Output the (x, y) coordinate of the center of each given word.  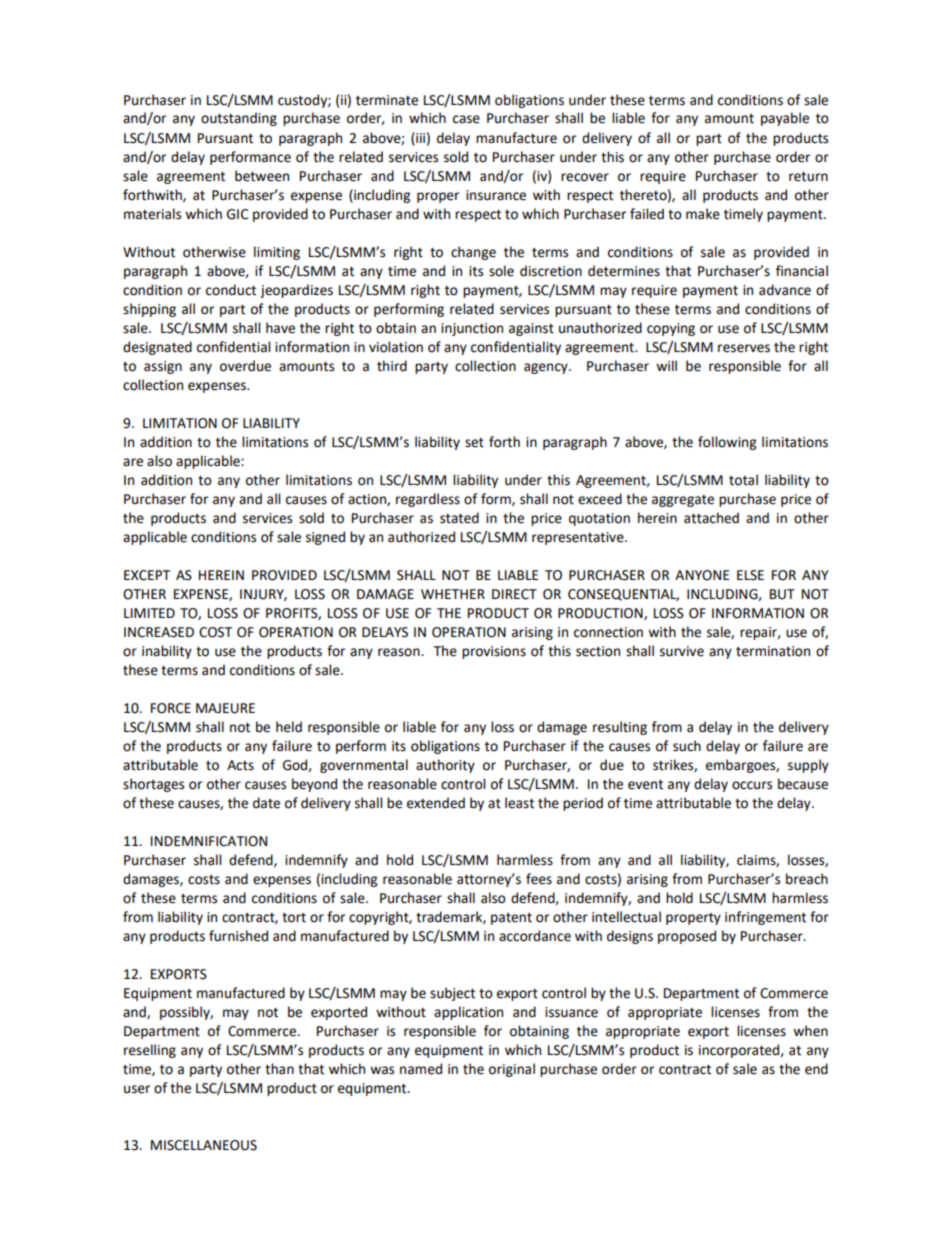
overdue (245, 366)
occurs (752, 785)
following (727, 443)
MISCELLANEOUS (204, 1145)
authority (445, 766)
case (466, 119)
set (474, 443)
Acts (240, 765)
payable (785, 119)
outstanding (239, 119)
